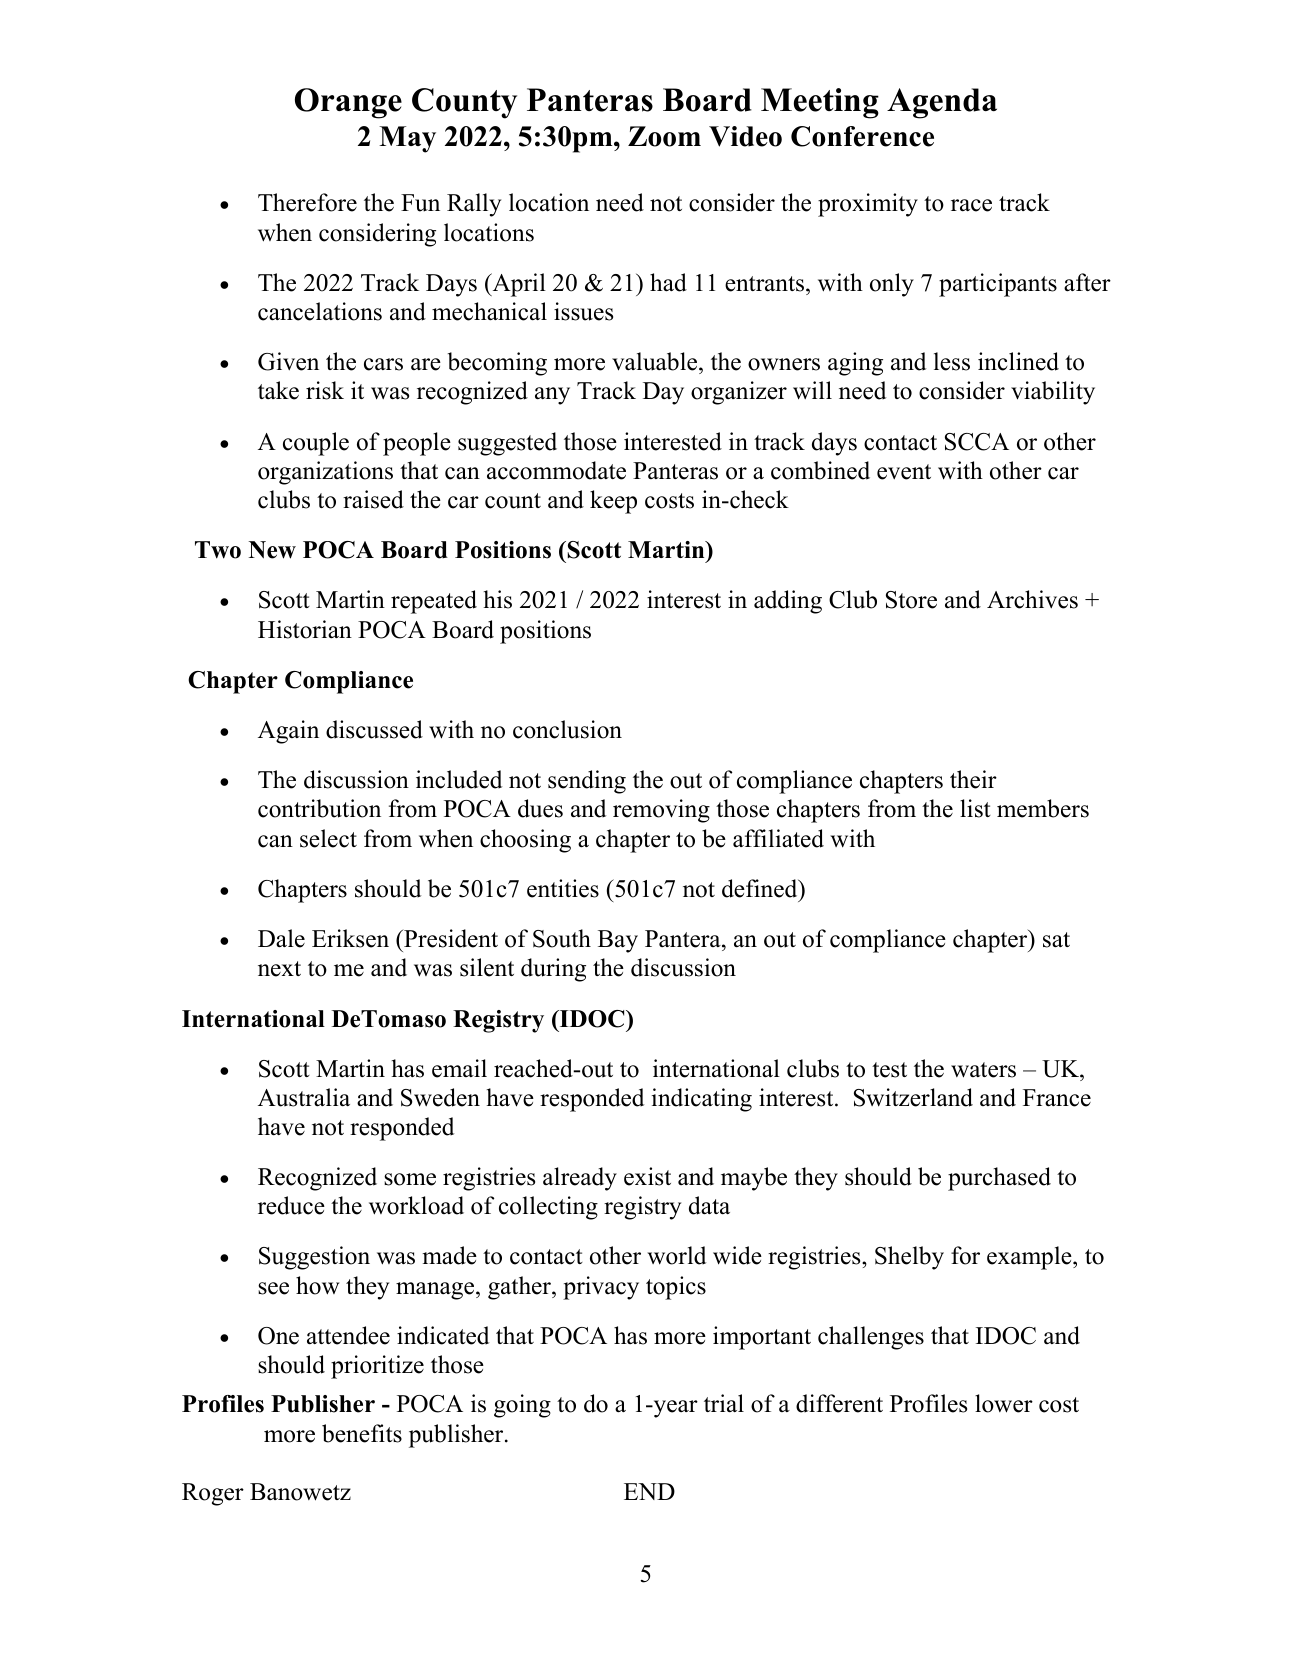 The height and width of the page is (1672, 1292). I want to click on Historian, so click(305, 629).
